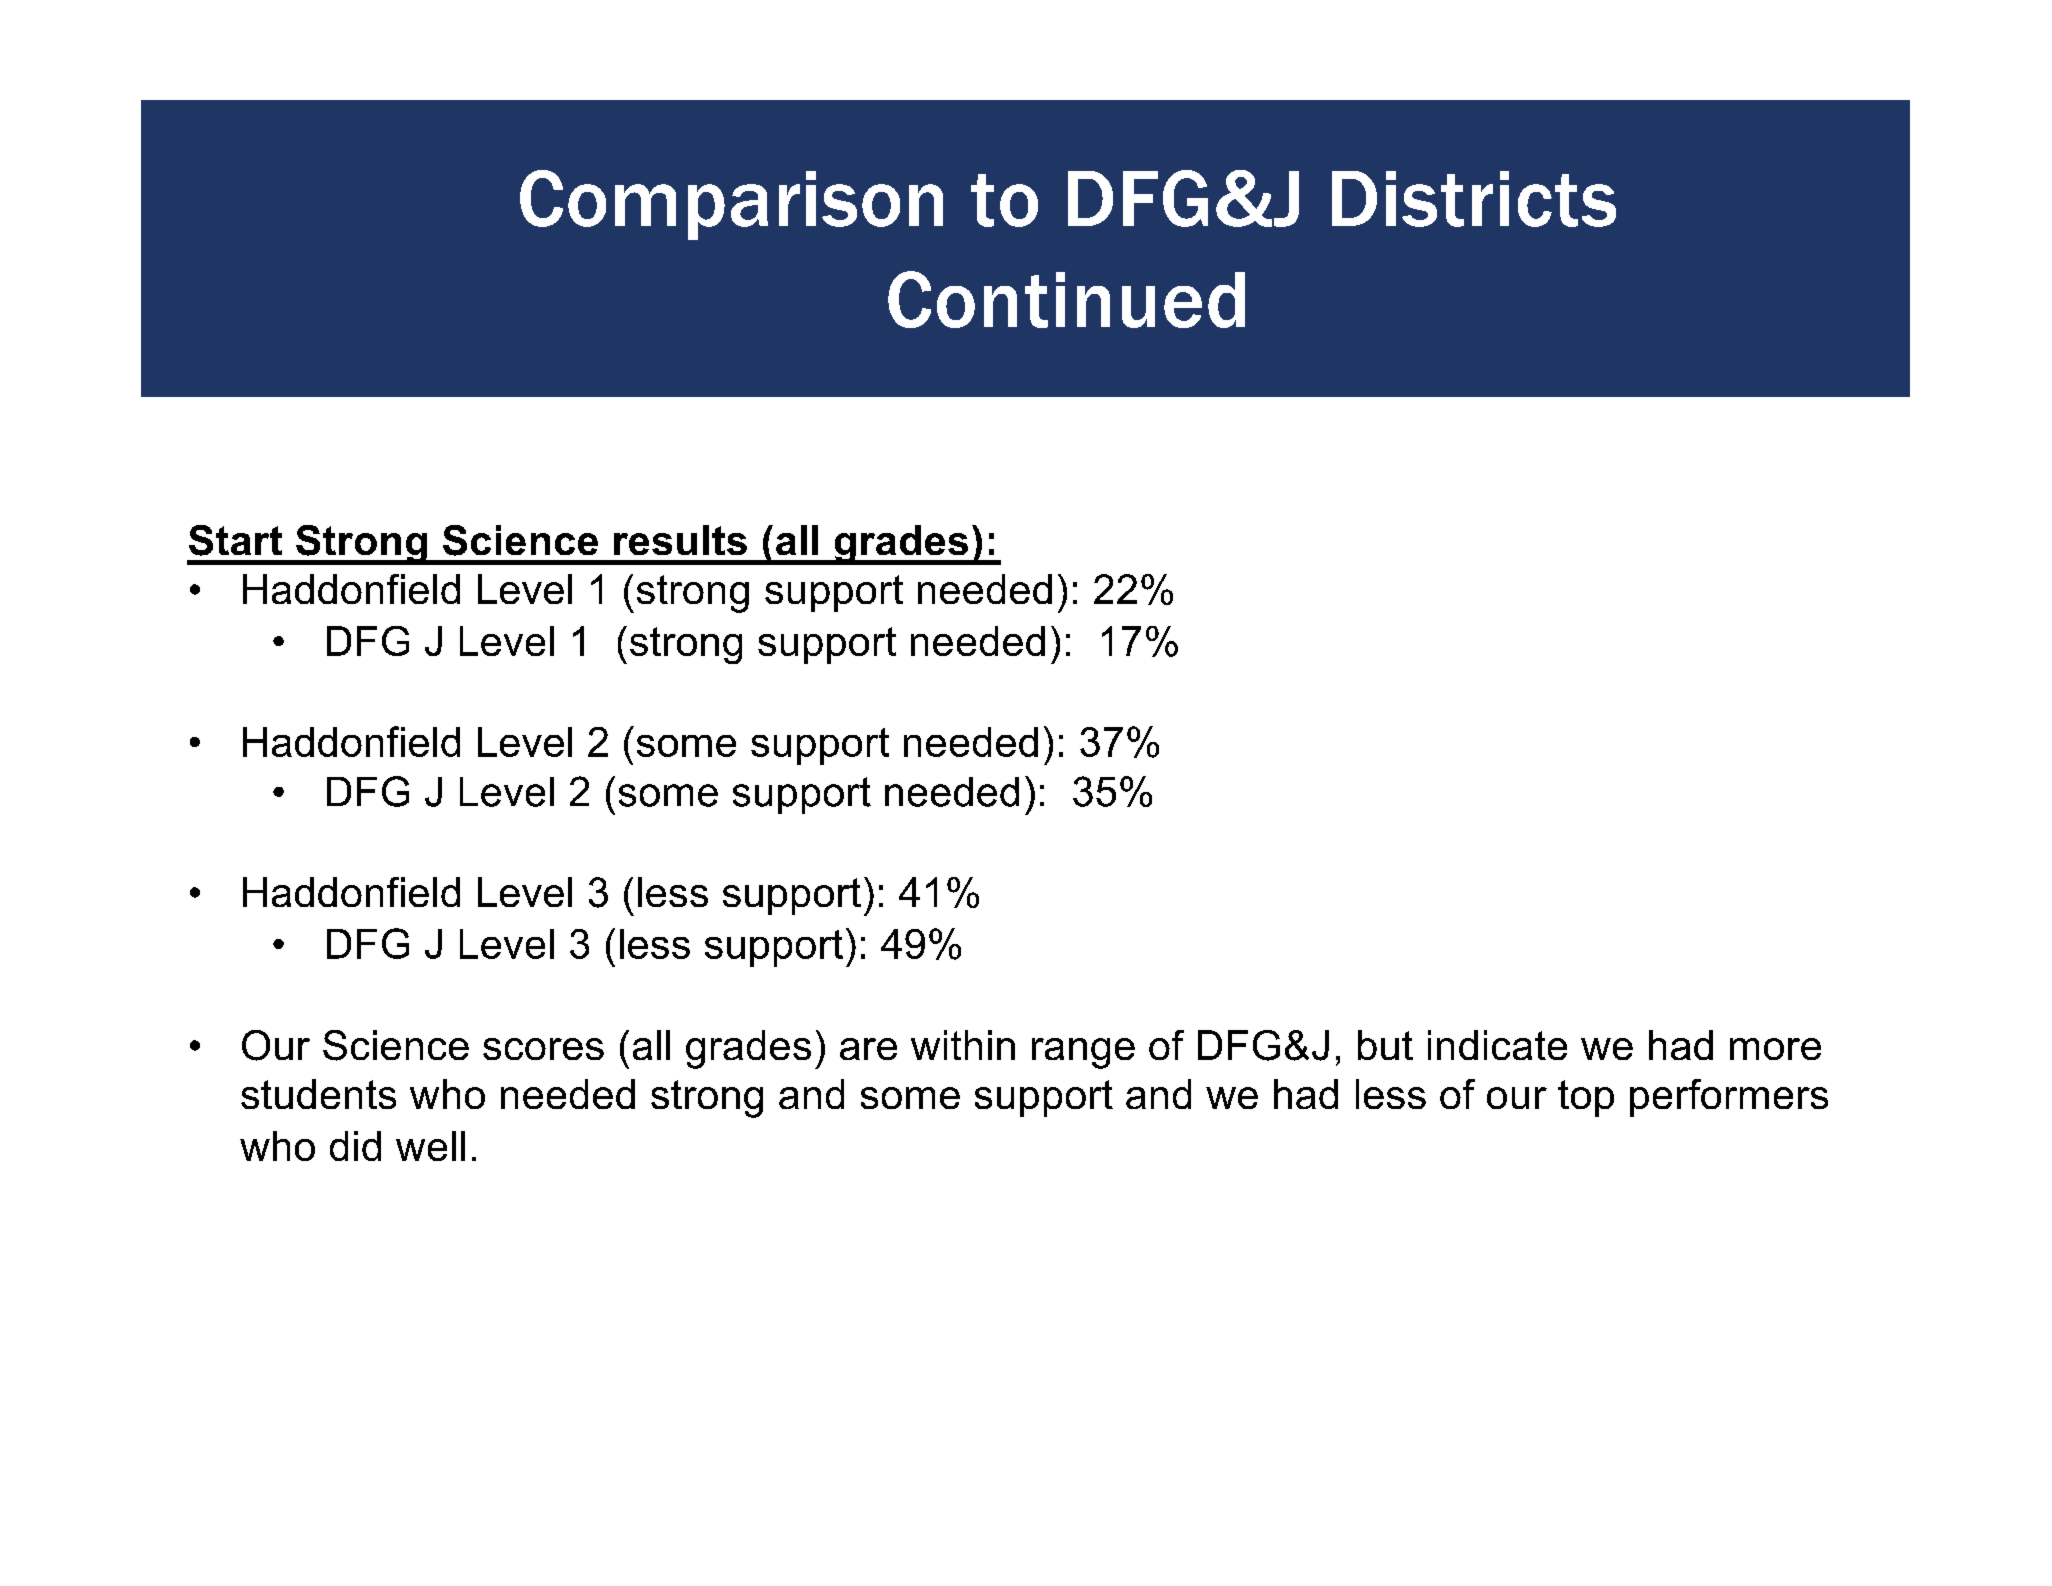 The height and width of the page is (1586, 2052). I want to click on are, so click(868, 1049).
